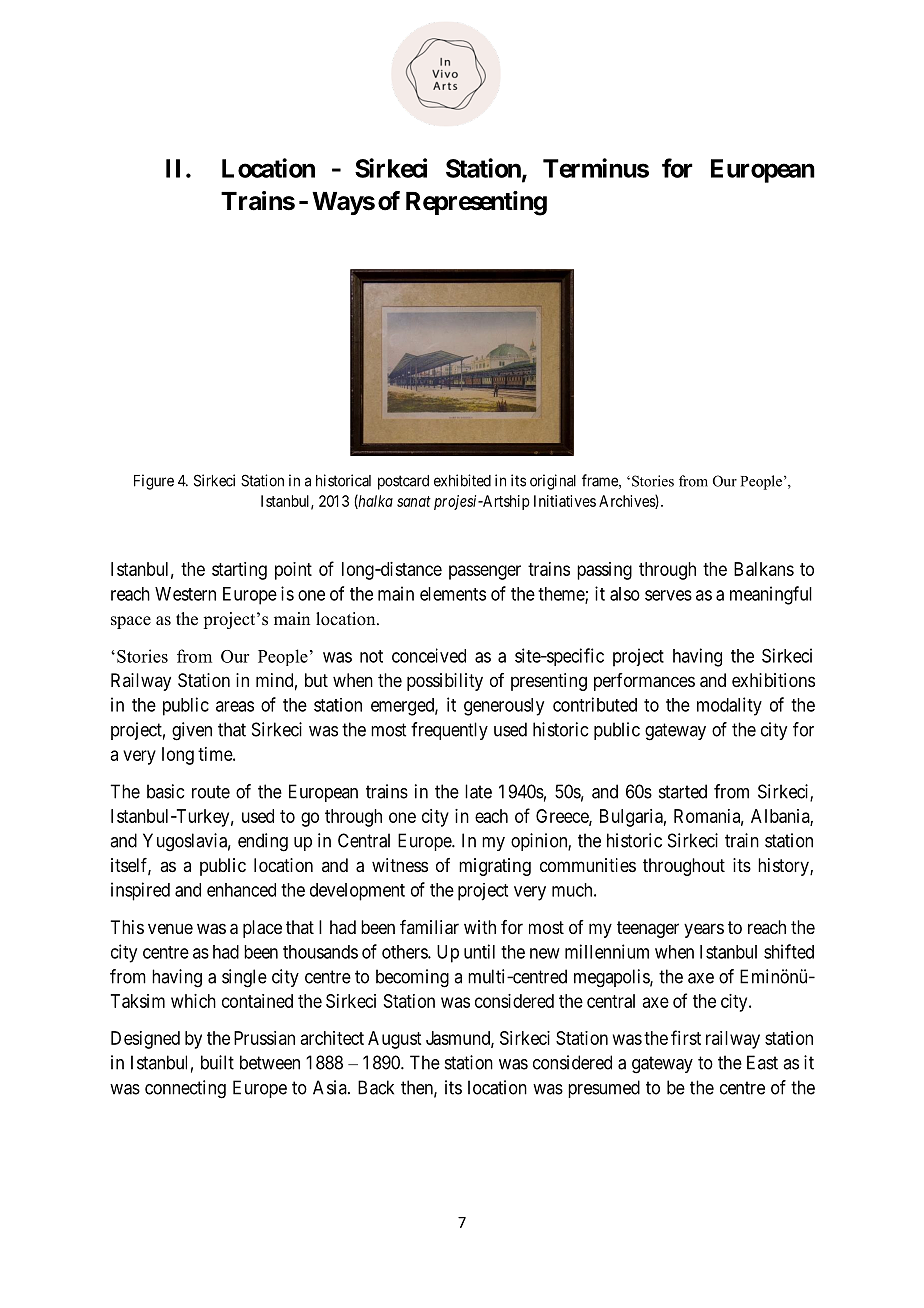 Image resolution: width=924 pixels, height=1308 pixels. Describe the element at coordinates (217, 1062) in the screenshot. I see `built` at that location.
